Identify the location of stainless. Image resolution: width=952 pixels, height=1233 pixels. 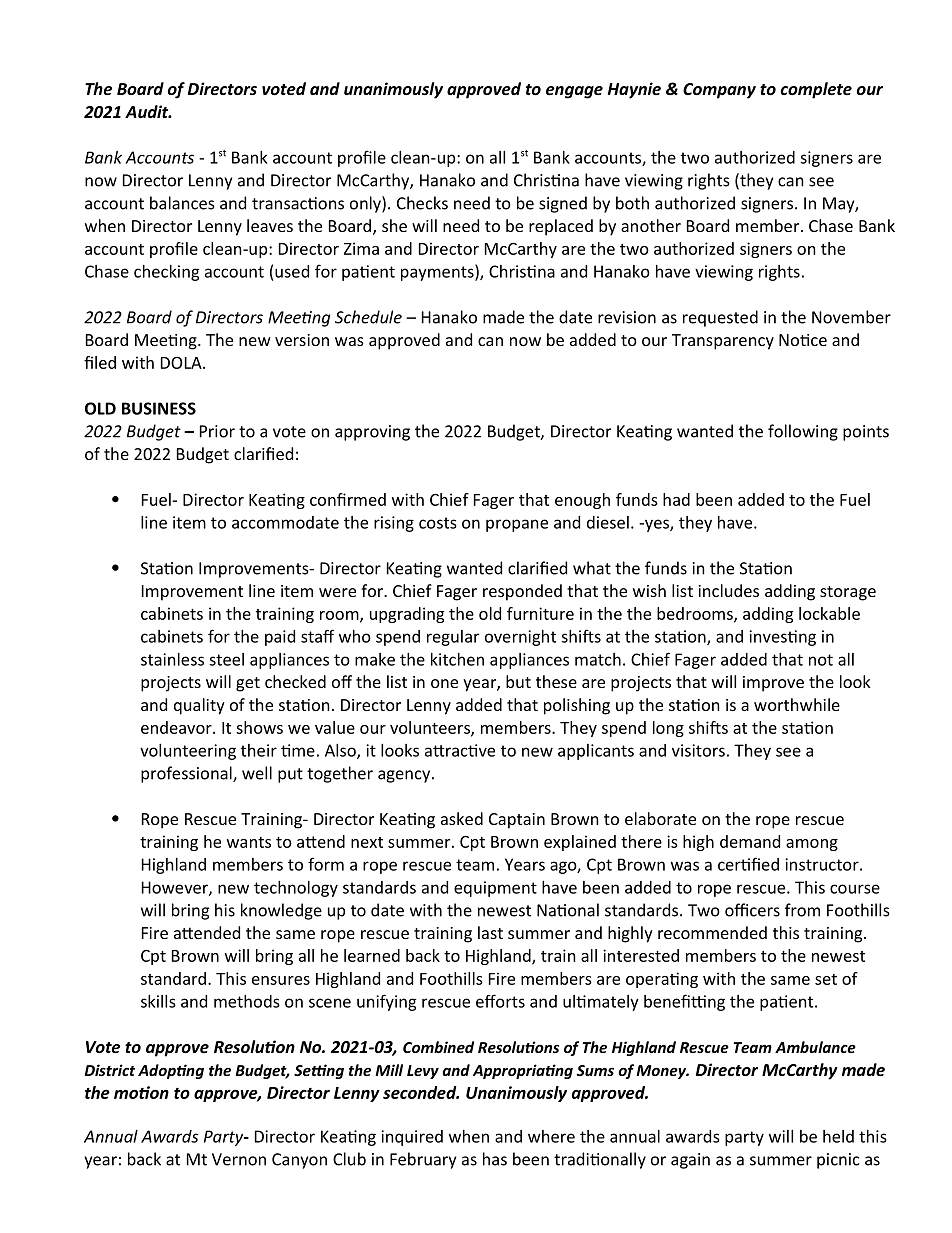
(172, 659).
